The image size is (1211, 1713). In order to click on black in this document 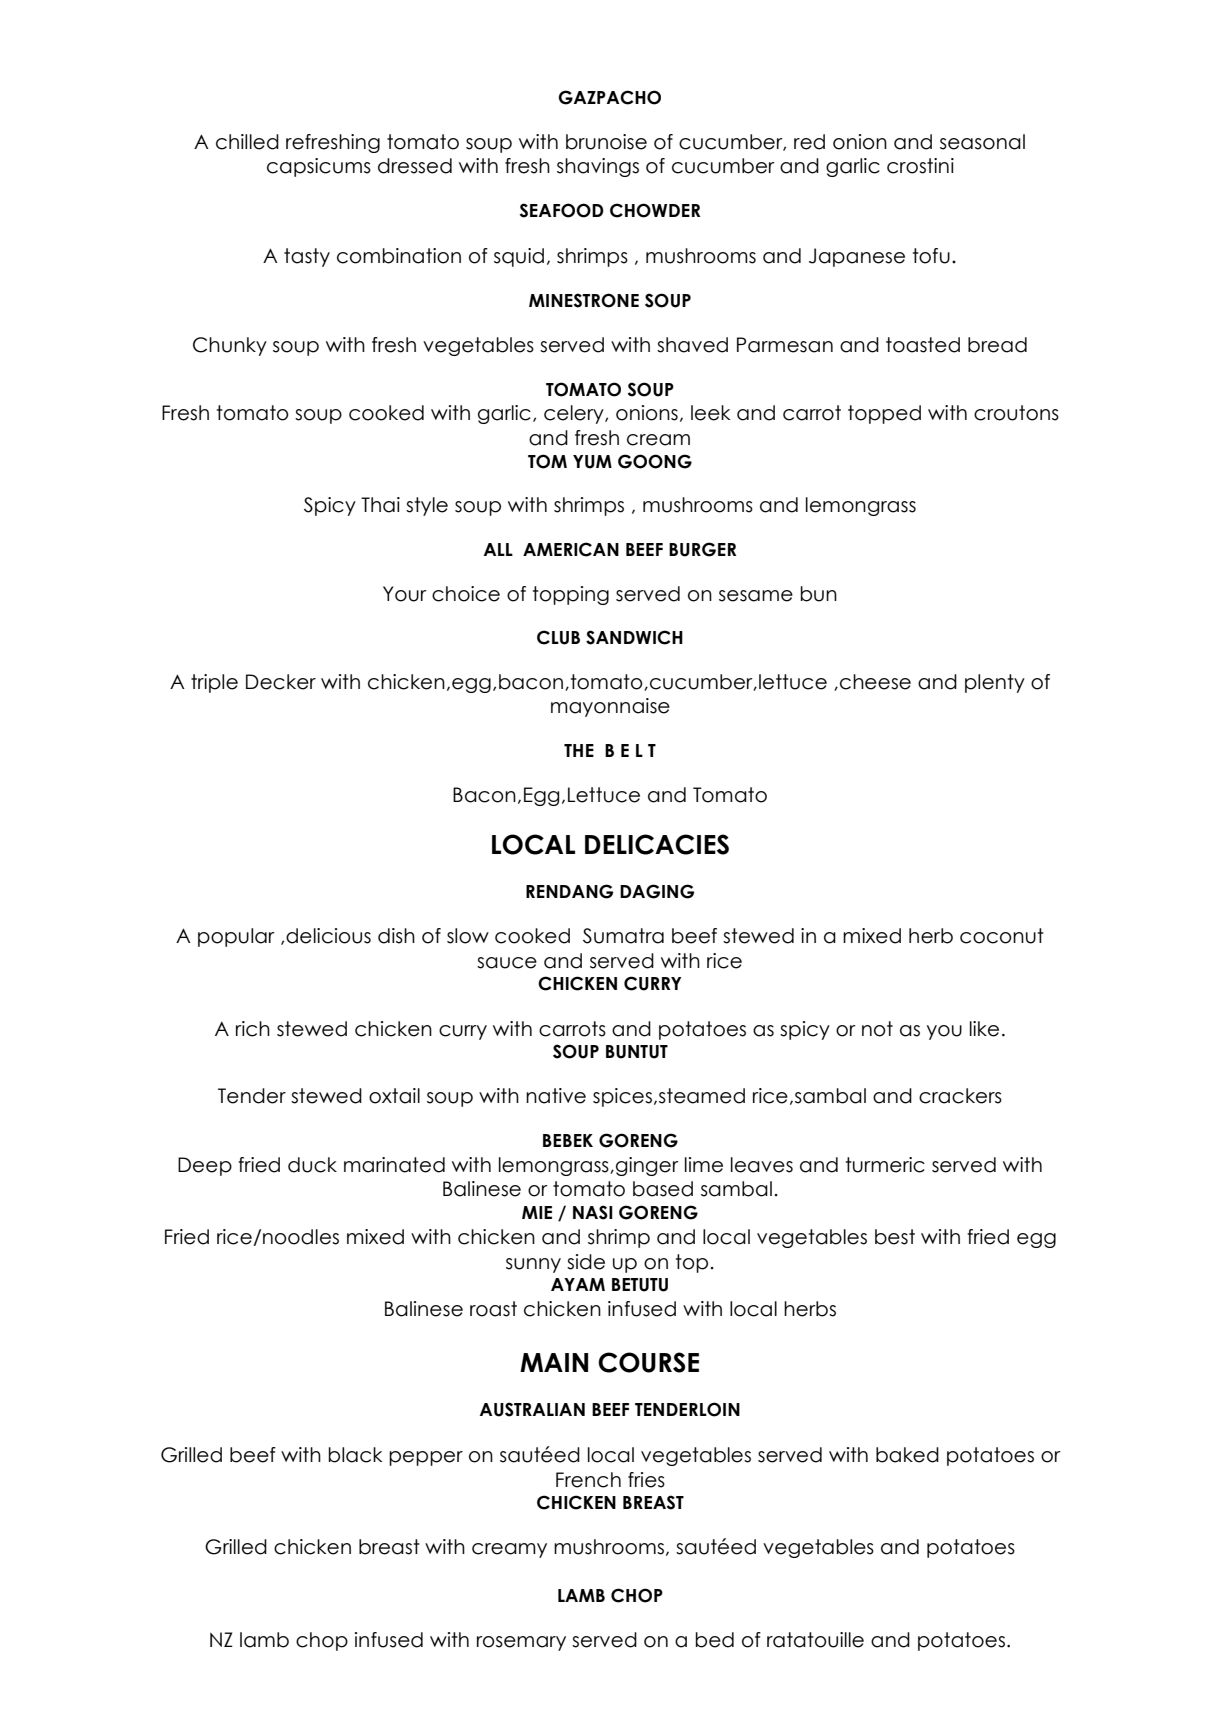, I will do `click(355, 1455)`.
